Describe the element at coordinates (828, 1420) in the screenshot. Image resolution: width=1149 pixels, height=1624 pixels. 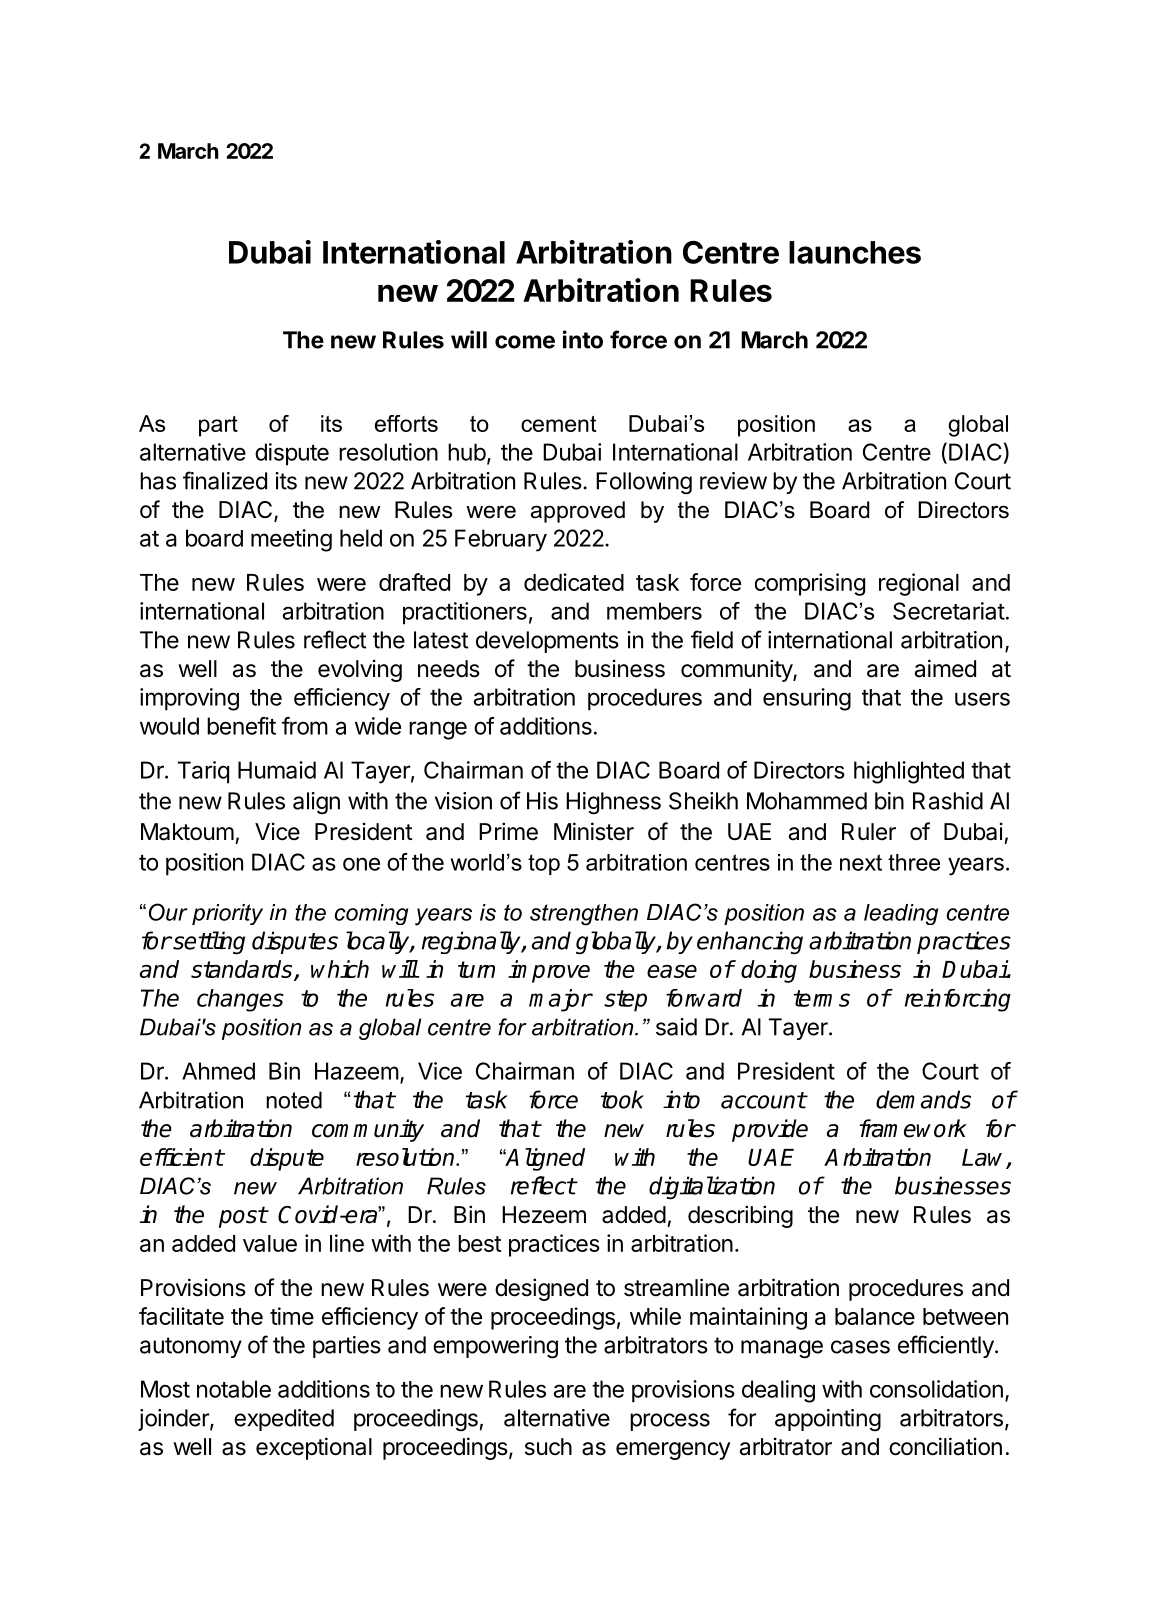
I see `appointing` at that location.
